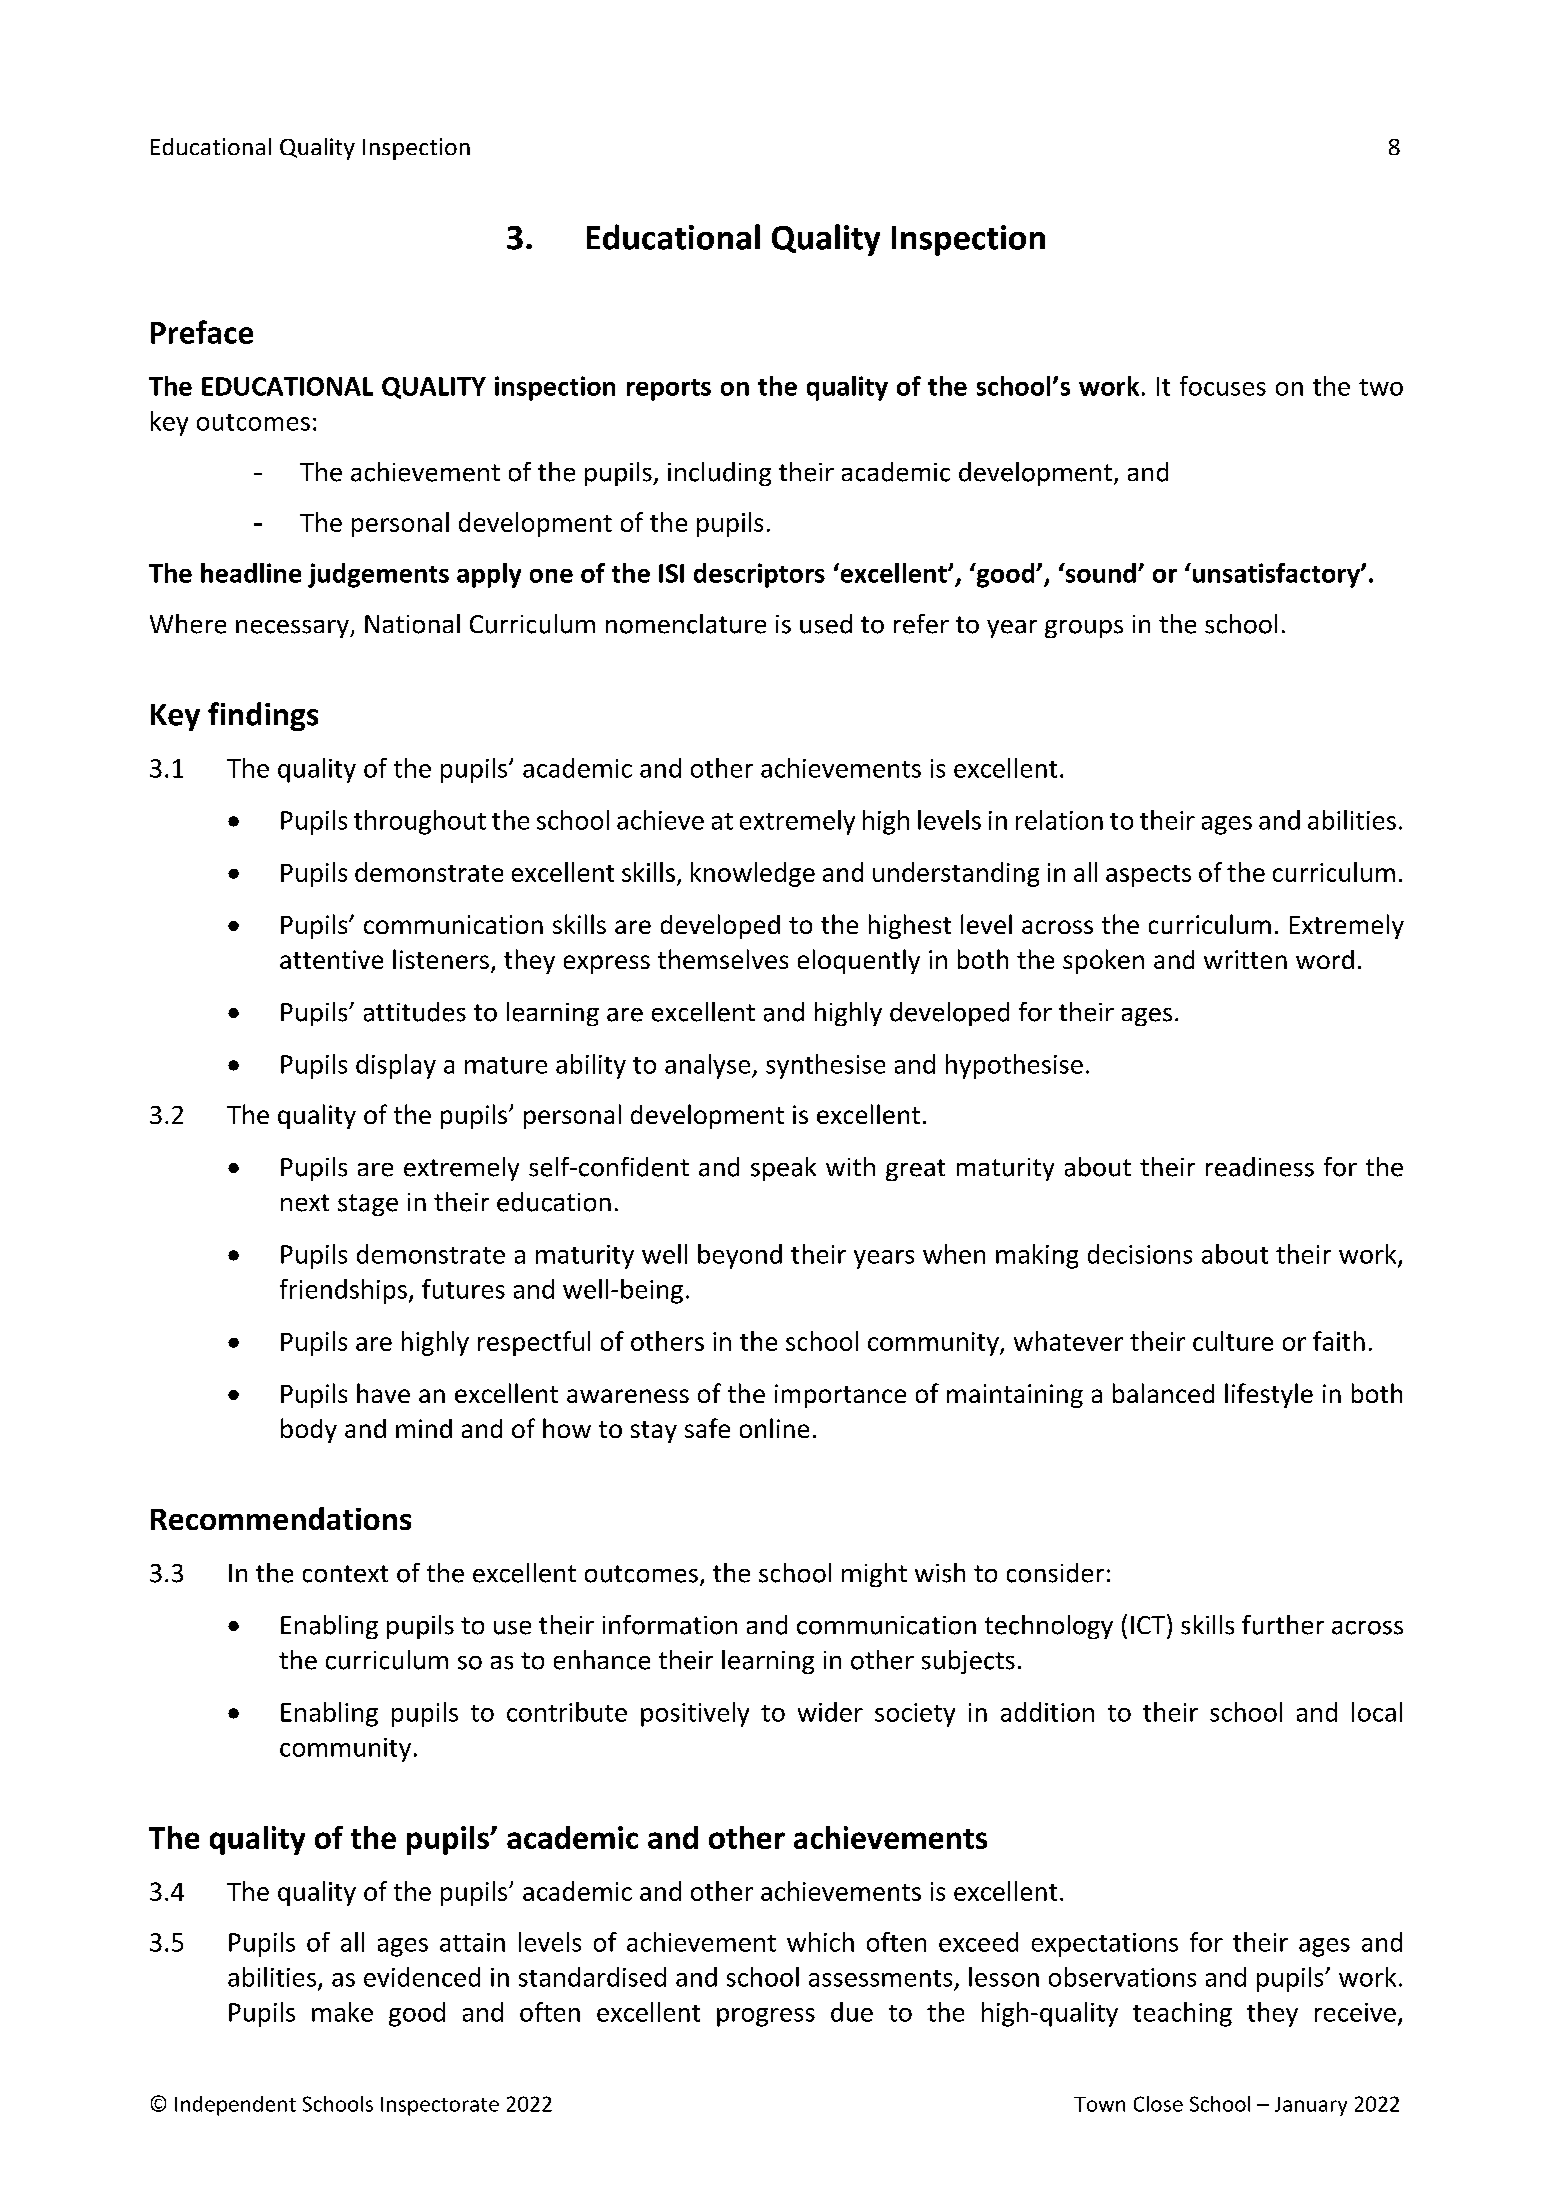  Describe the element at coordinates (740, 1256) in the screenshot. I see `beyond` at that location.
